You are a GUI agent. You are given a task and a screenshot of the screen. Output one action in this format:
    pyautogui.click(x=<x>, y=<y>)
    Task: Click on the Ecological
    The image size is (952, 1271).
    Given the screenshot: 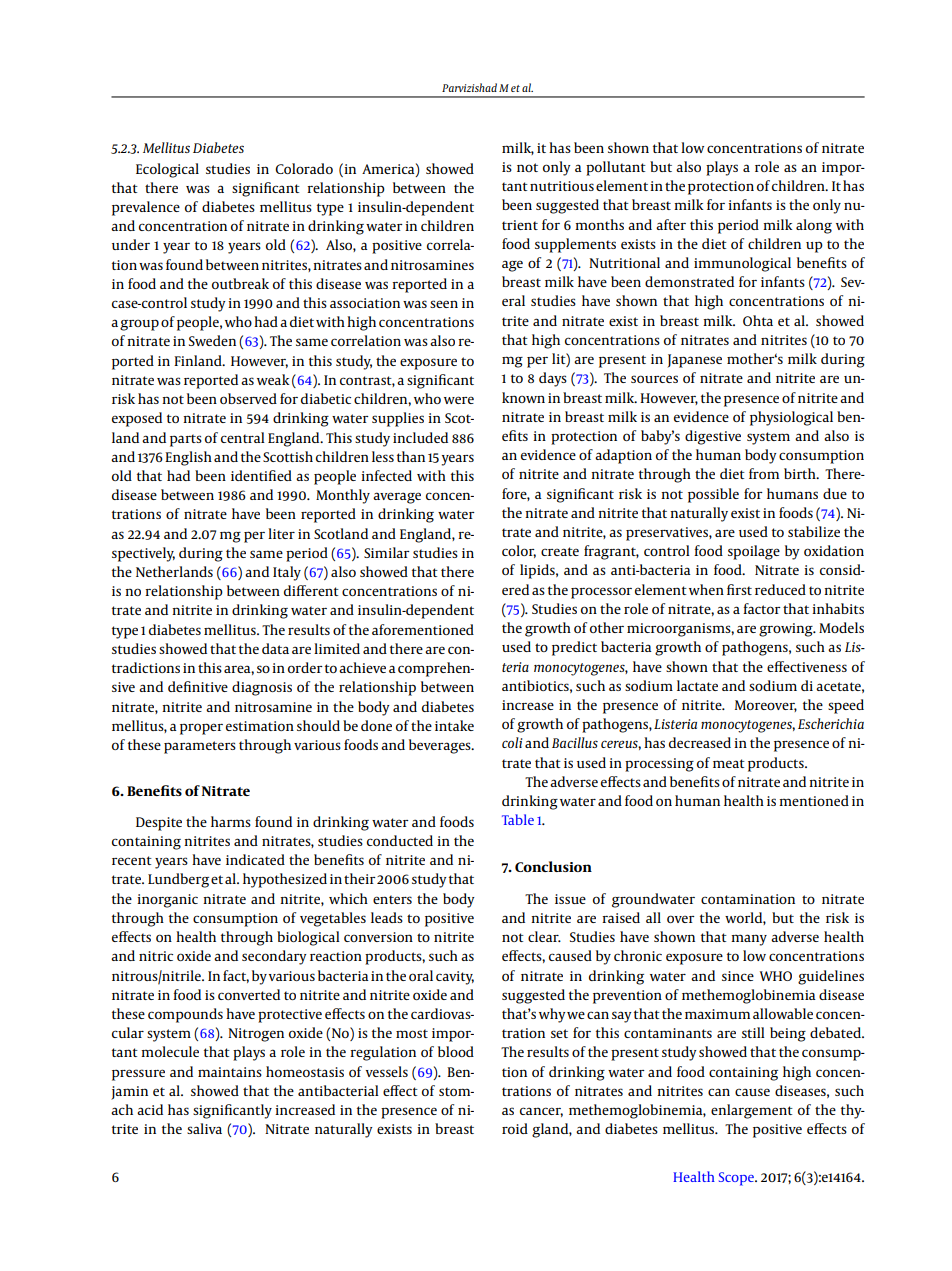 What is the action you would take?
    pyautogui.click(x=167, y=170)
